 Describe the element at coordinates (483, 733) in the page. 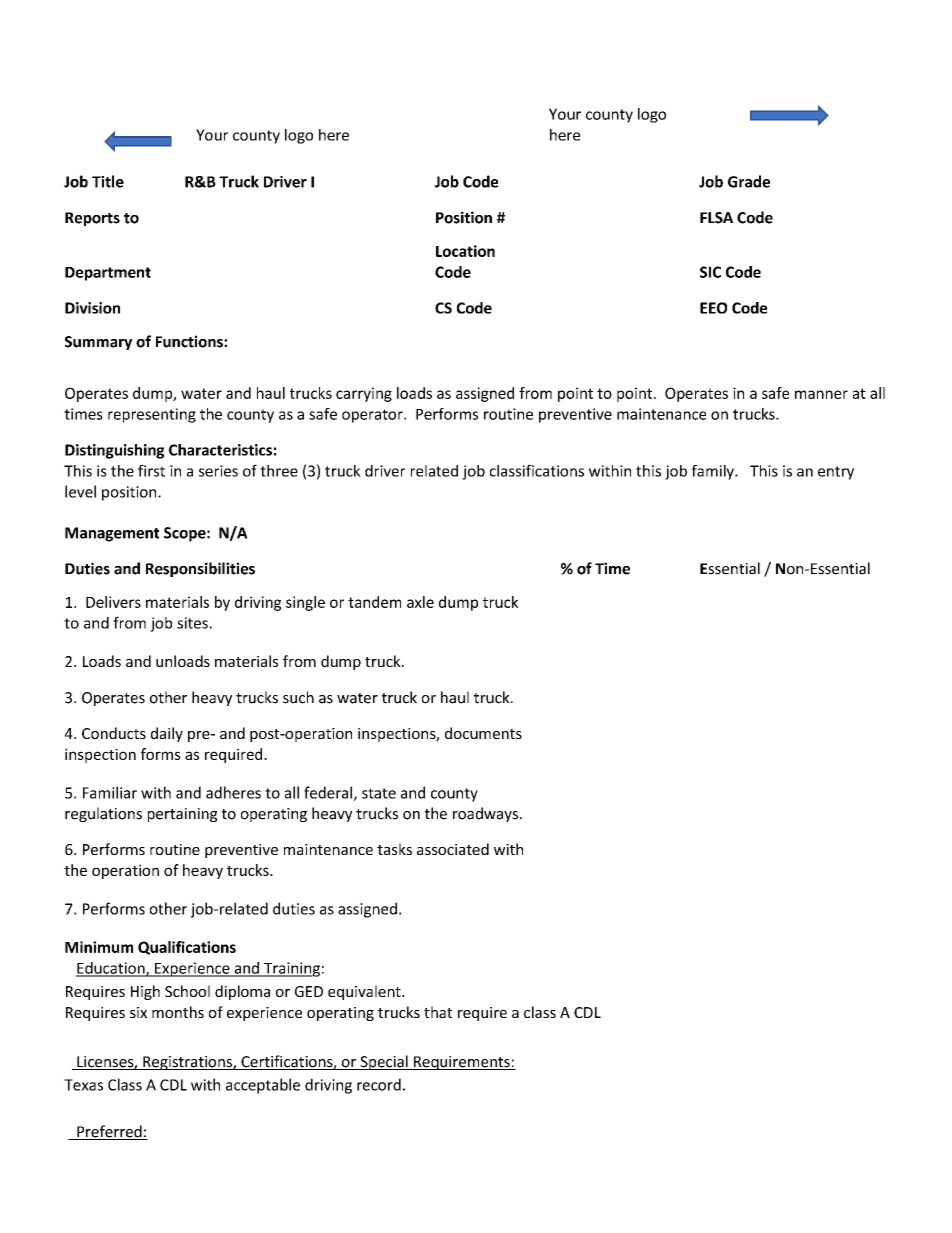

I see `documents` at that location.
